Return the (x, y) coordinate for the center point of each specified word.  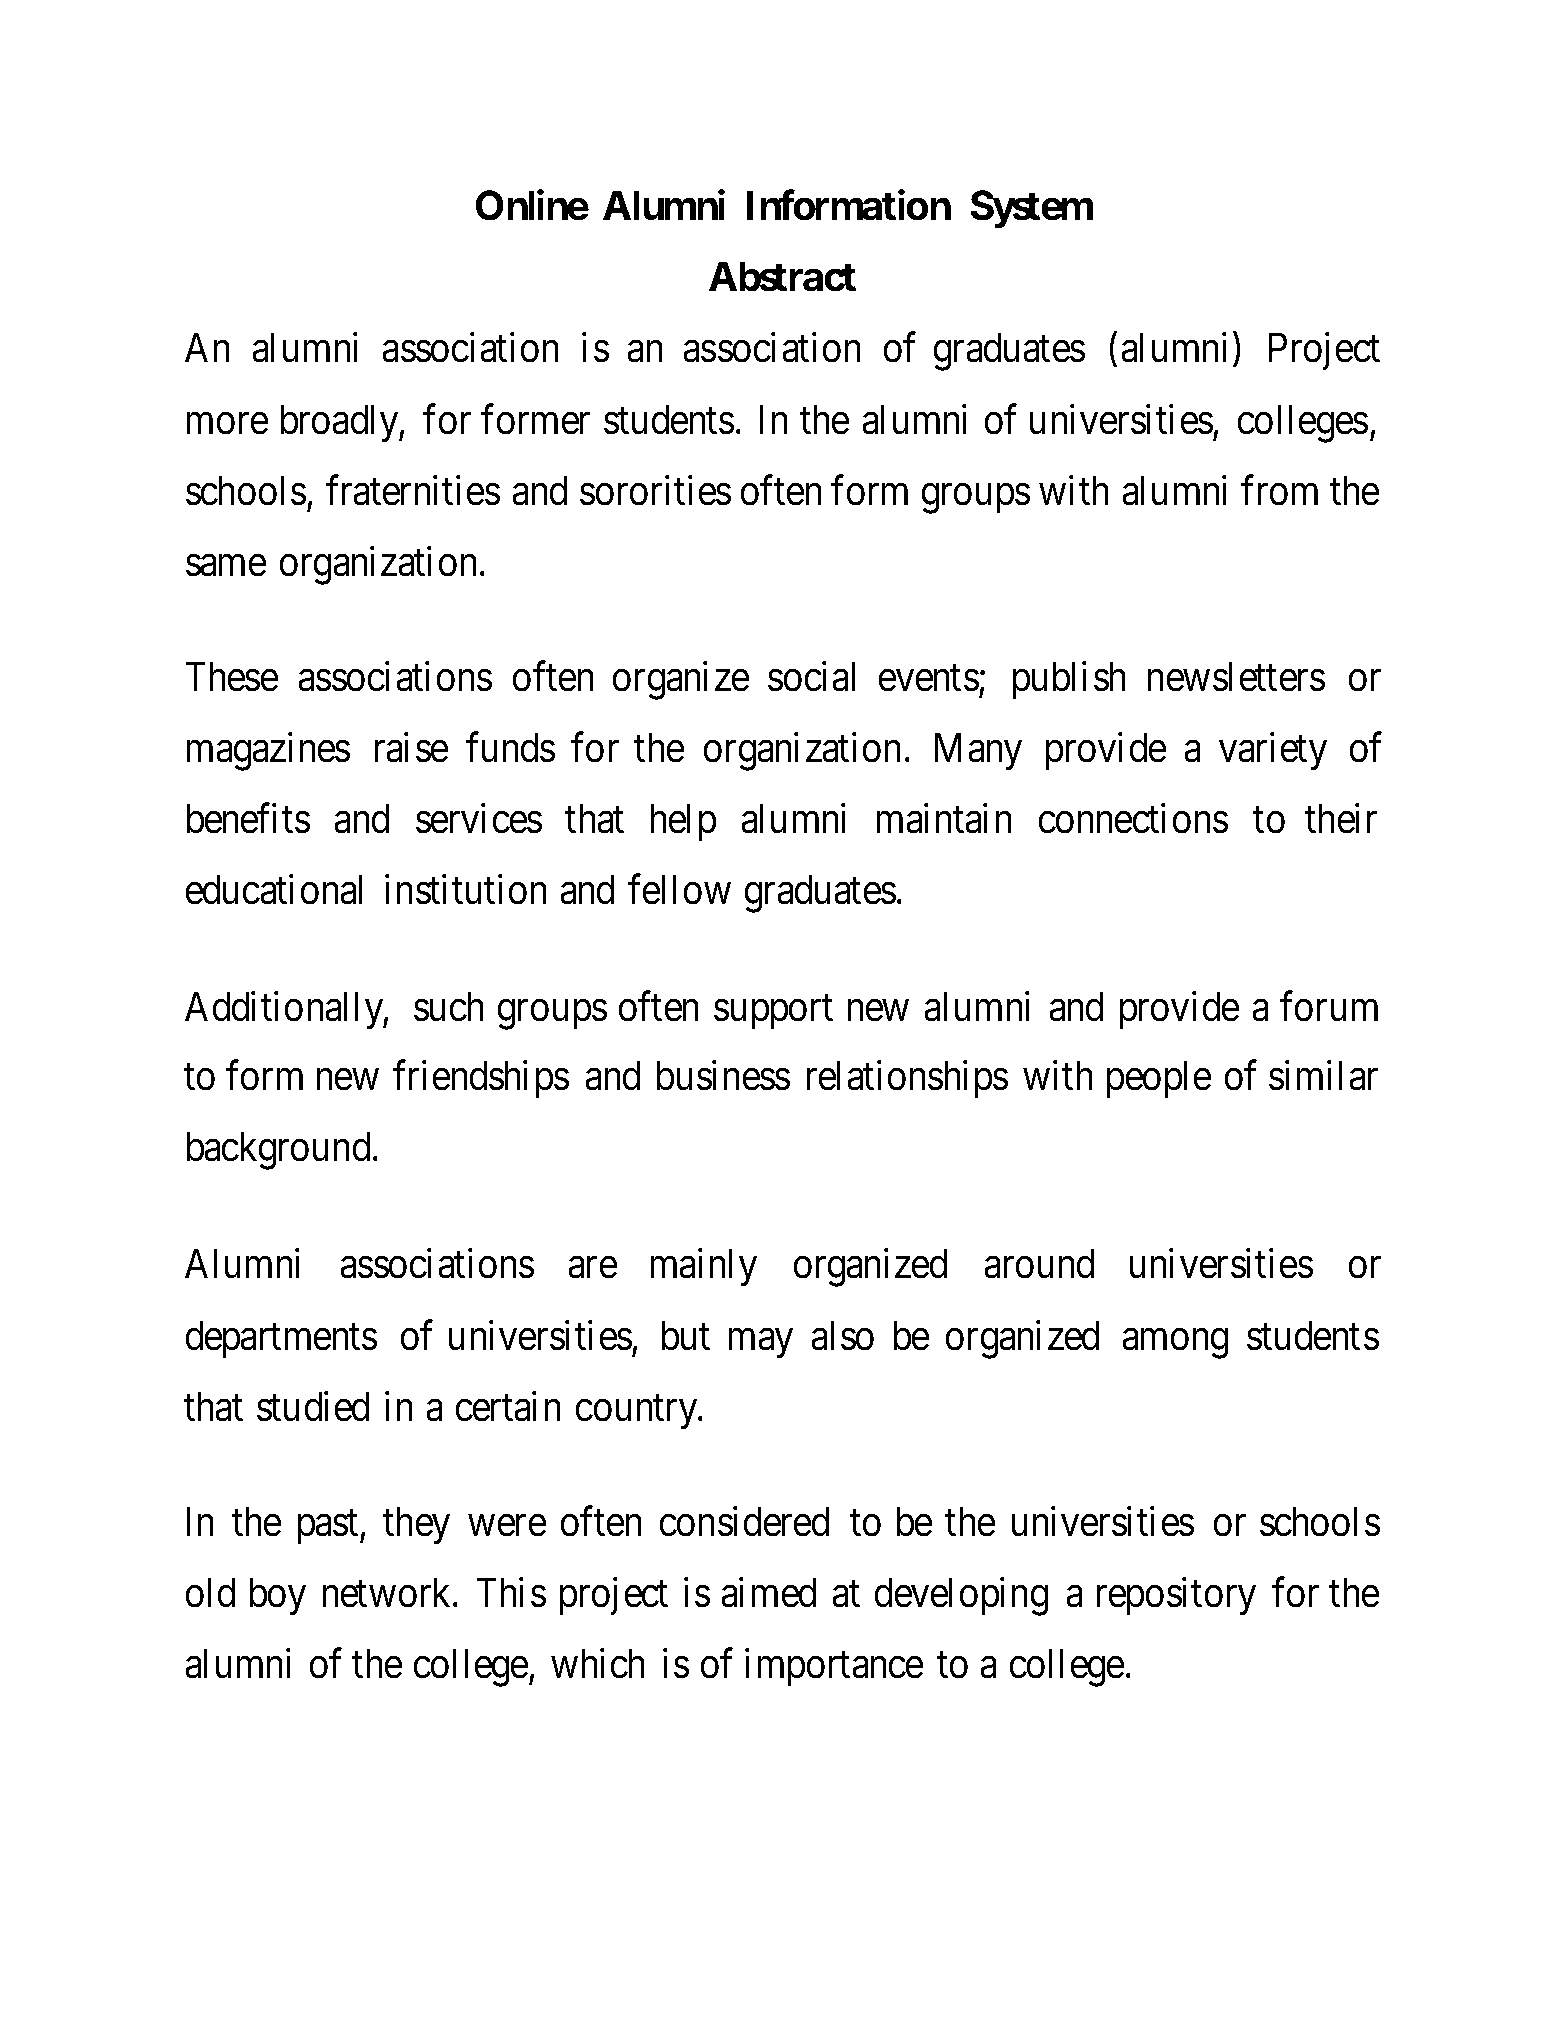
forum (1329, 1007)
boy (277, 1596)
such (449, 1007)
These (231, 676)
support (773, 1013)
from (1279, 490)
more (227, 424)
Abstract (782, 277)
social (811, 676)
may (760, 1344)
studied (313, 1406)
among (1175, 1344)
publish (1069, 680)
